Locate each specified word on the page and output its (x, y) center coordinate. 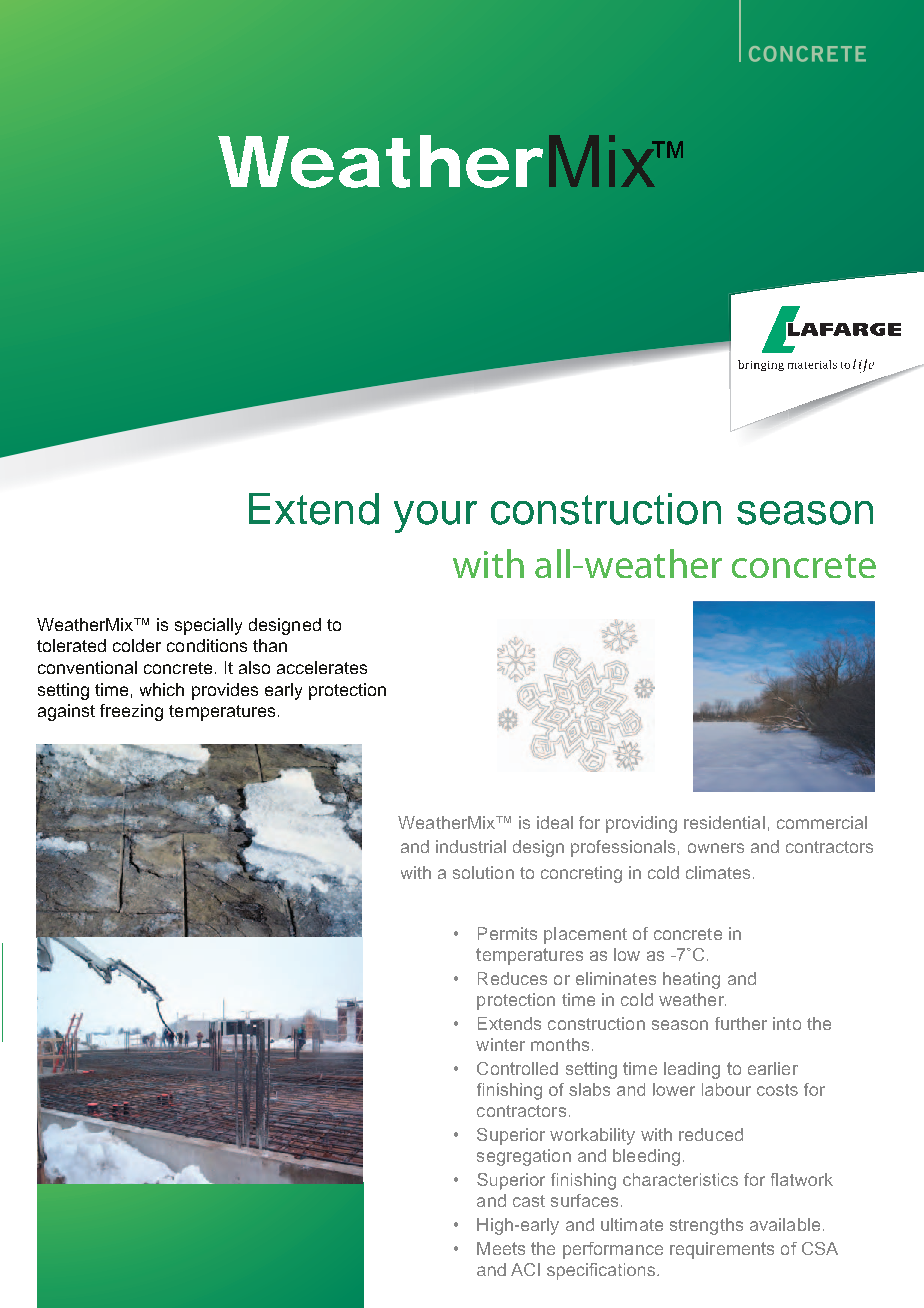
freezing (131, 712)
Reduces (512, 978)
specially (208, 626)
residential (724, 822)
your (435, 517)
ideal (555, 822)
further (741, 1023)
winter (500, 1044)
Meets (501, 1248)
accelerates (322, 667)
